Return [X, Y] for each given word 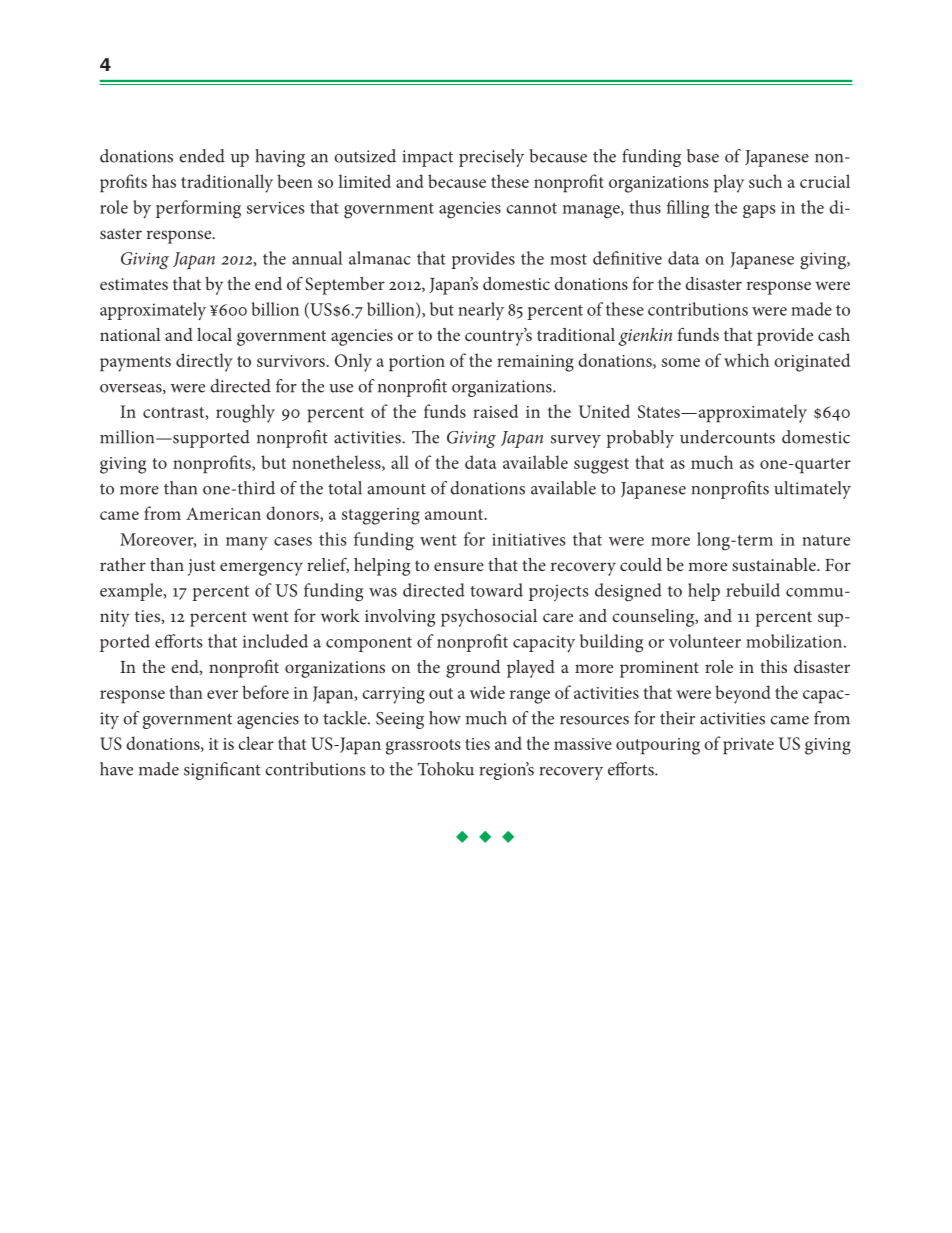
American [223, 513]
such [765, 181]
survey [576, 441]
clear [256, 743]
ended [202, 156]
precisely [491, 158]
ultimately [812, 490]
